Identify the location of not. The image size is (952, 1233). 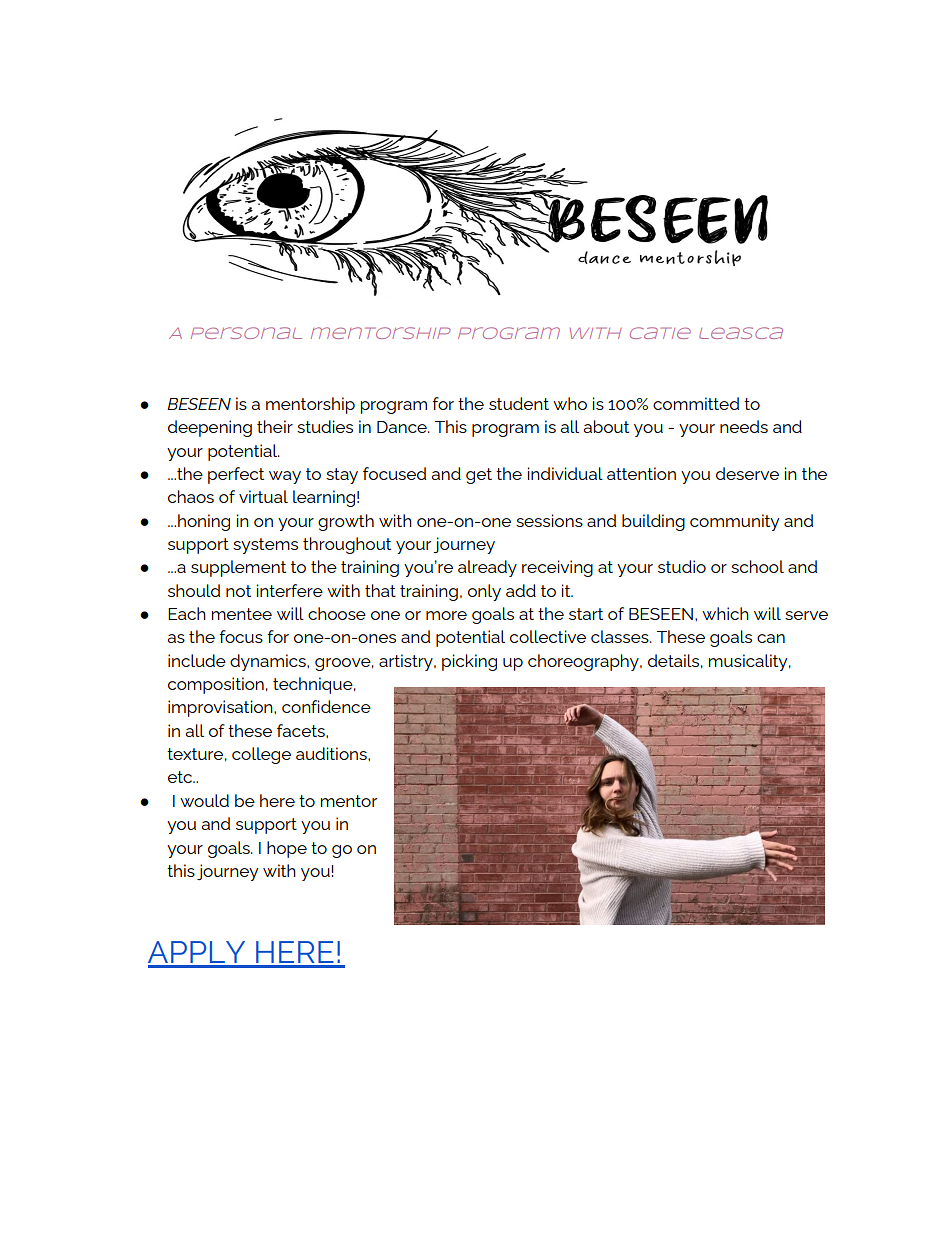
(238, 591).
